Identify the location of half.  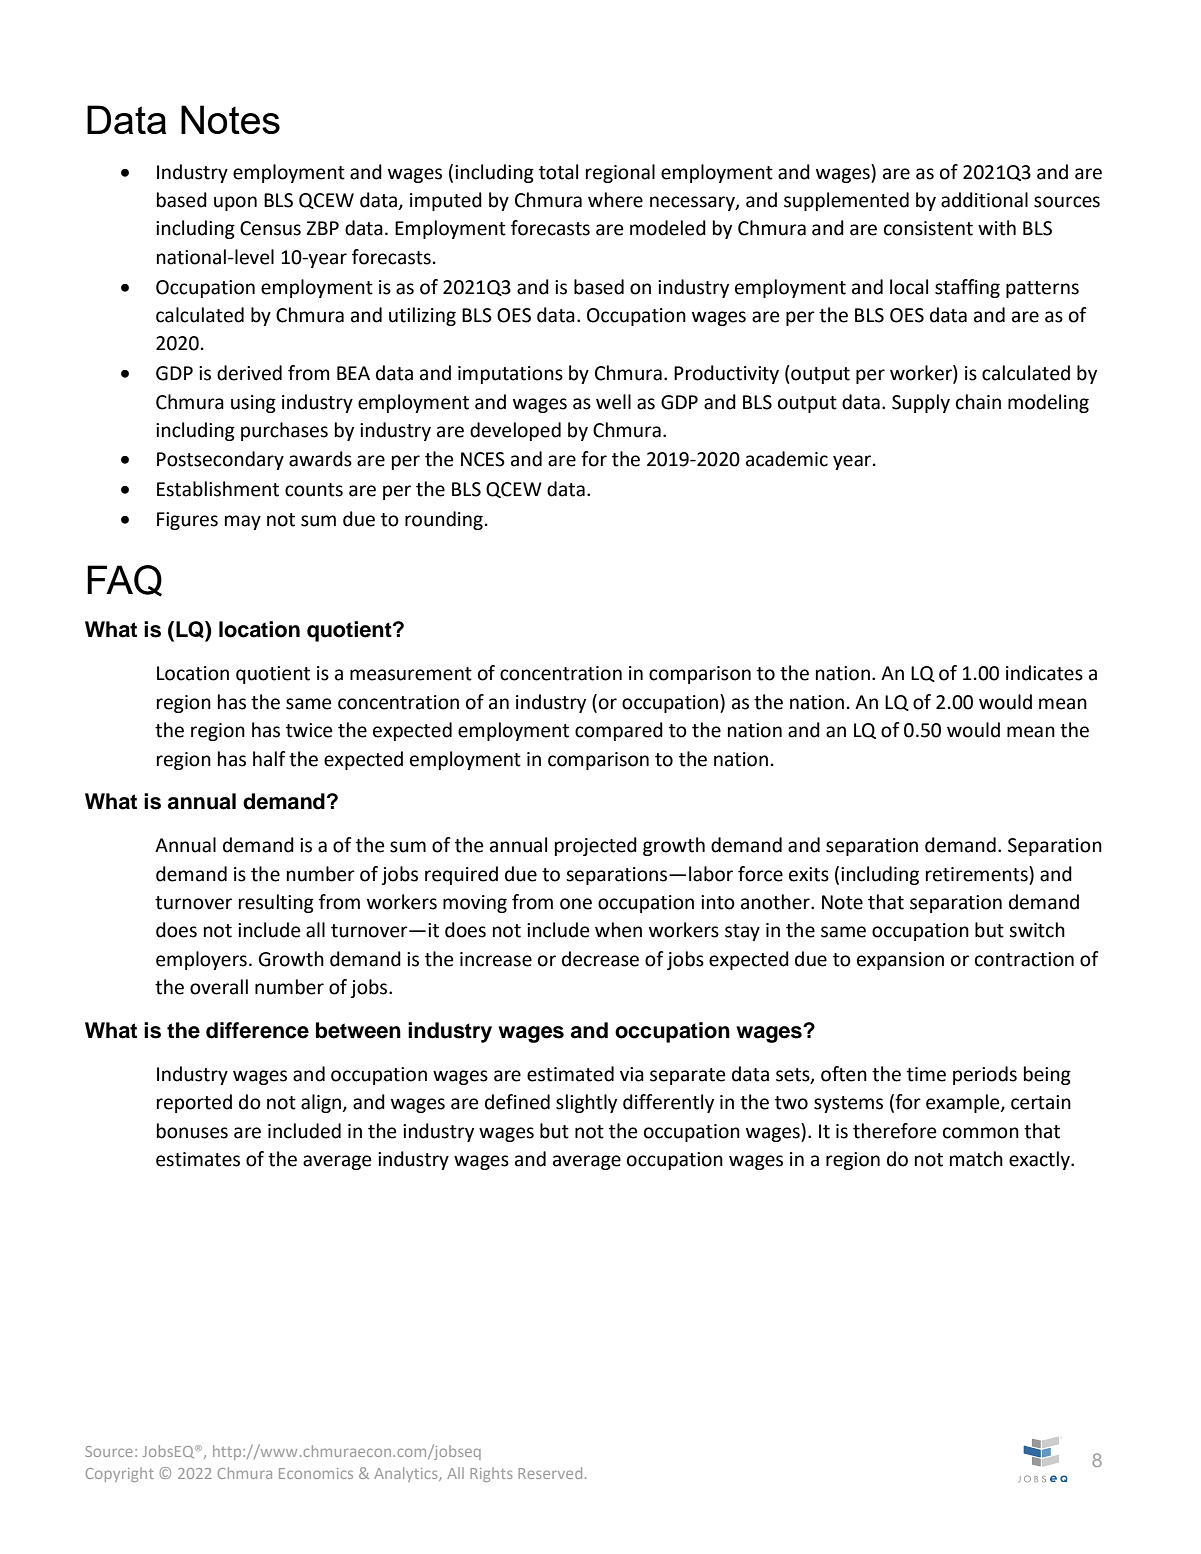
(269, 759).
